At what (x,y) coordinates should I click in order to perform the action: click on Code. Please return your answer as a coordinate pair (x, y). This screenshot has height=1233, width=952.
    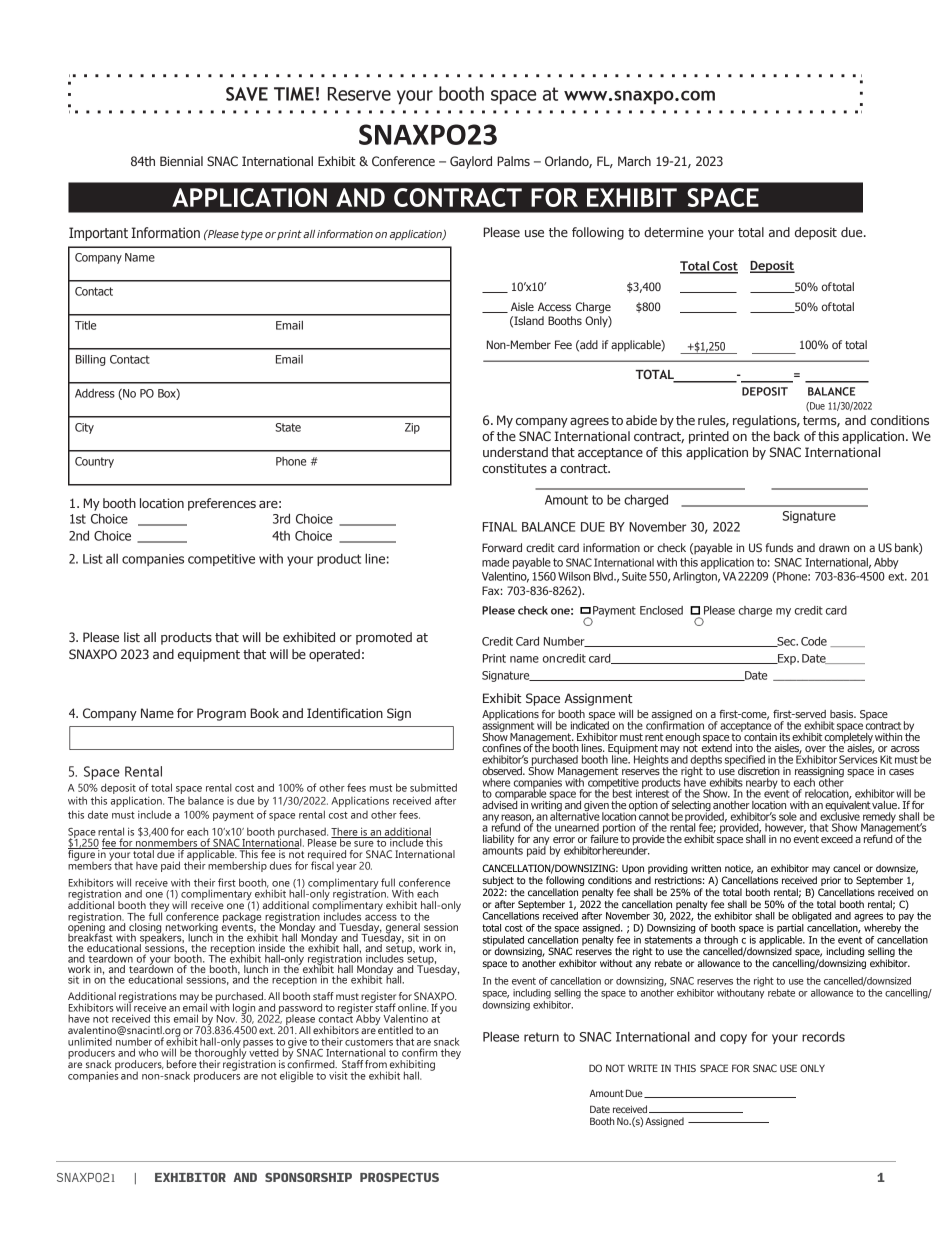
    Looking at the image, I should click on (814, 641).
